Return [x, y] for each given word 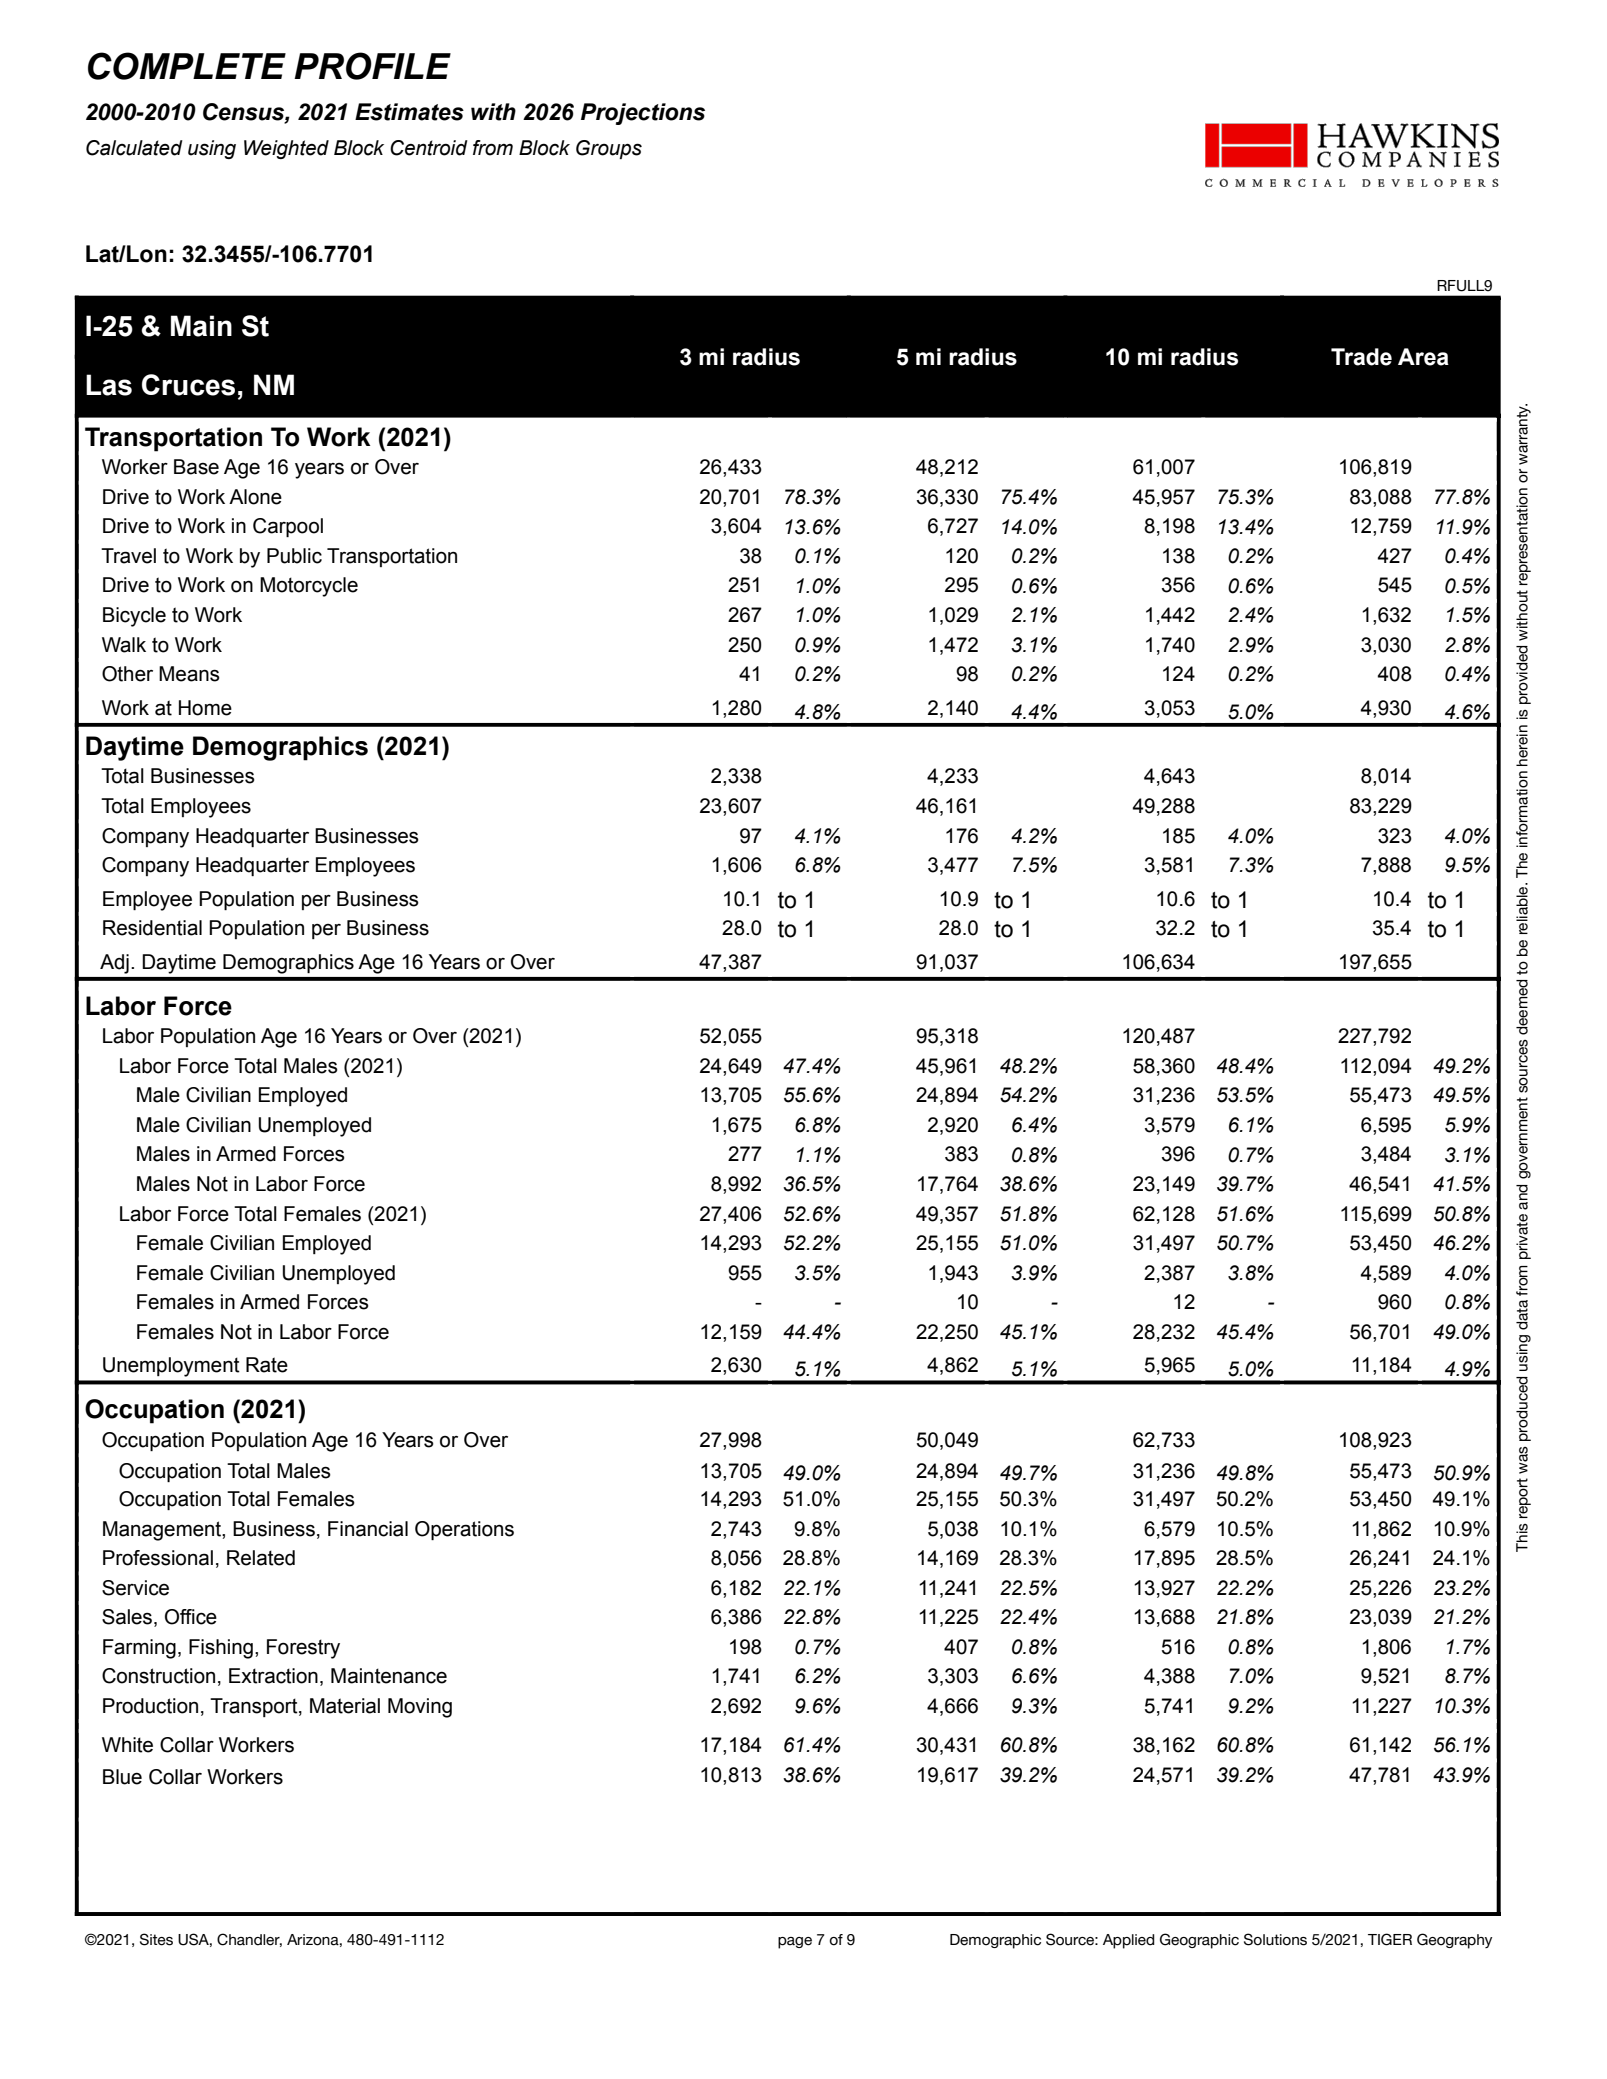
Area [1423, 357]
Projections [643, 114]
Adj [114, 964]
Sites [156, 1939]
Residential [152, 928]
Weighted [286, 149]
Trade [1361, 357]
